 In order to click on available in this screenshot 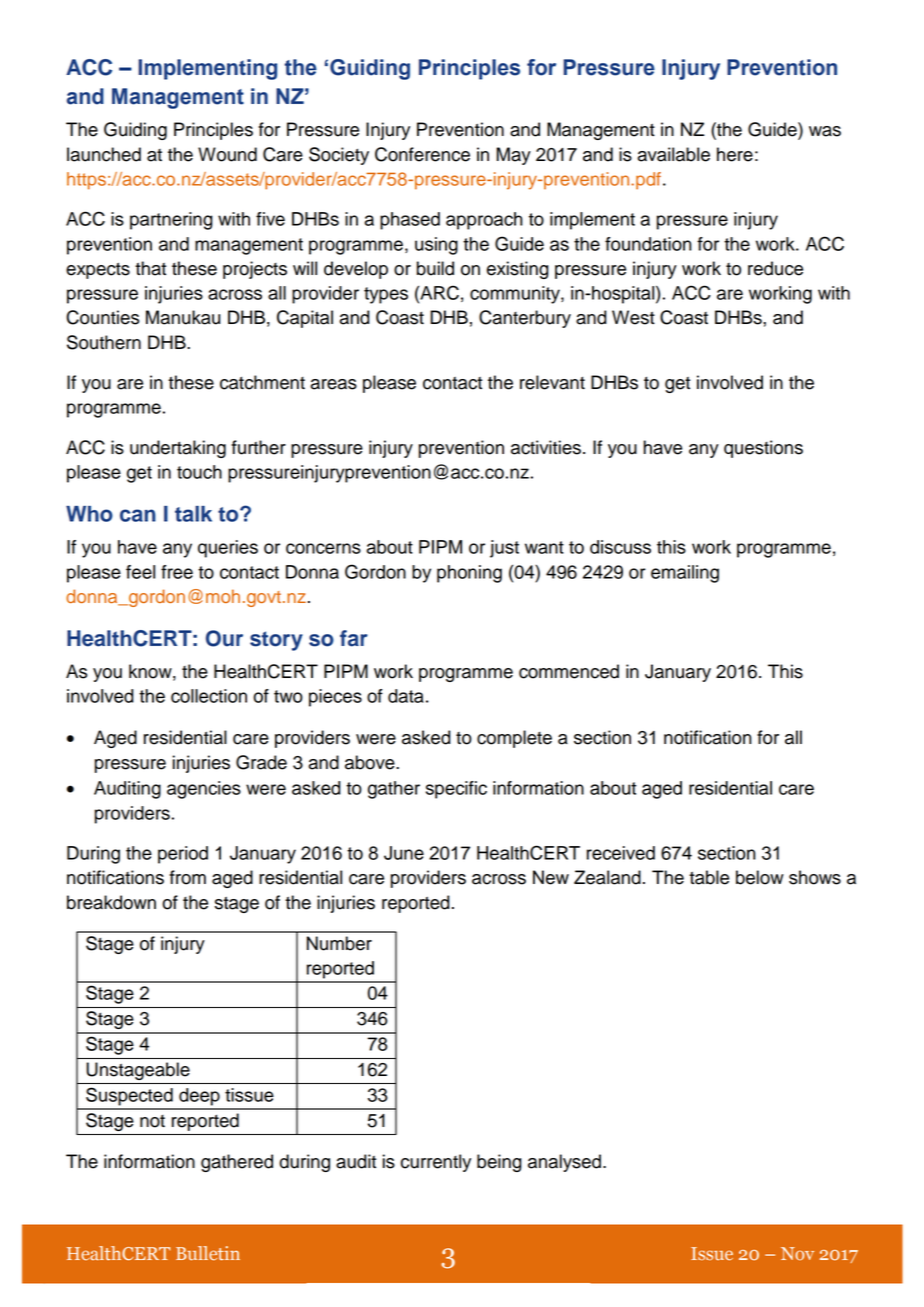, I will do `click(673, 154)`.
